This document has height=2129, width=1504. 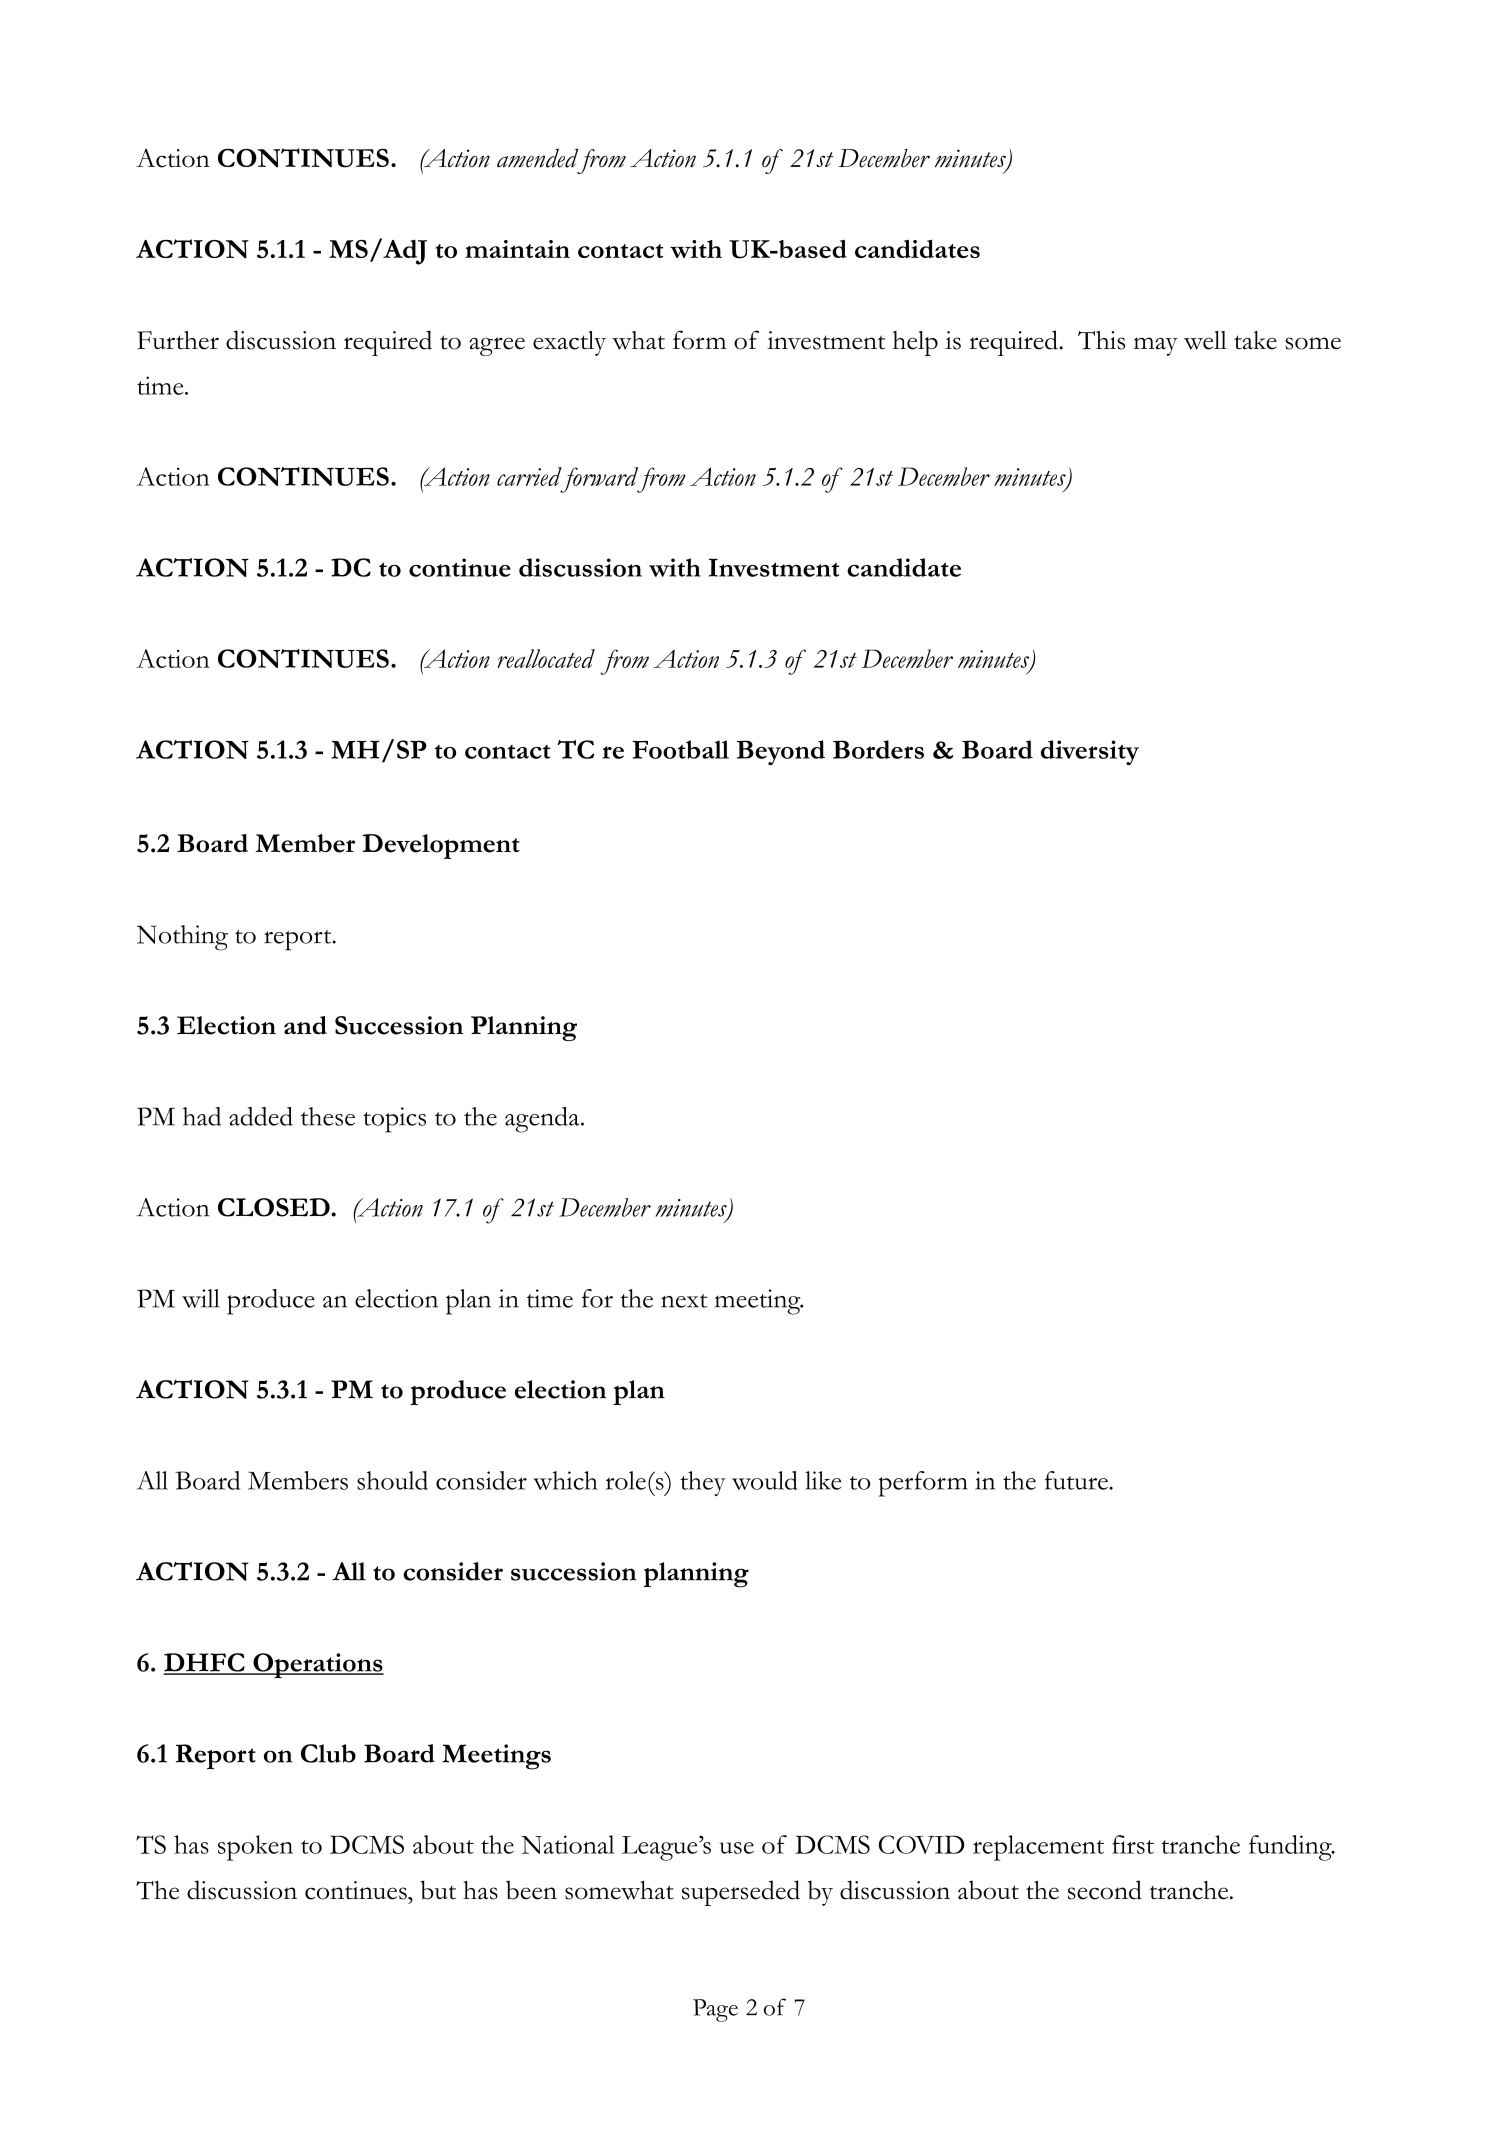 I want to click on amended, so click(x=538, y=158).
